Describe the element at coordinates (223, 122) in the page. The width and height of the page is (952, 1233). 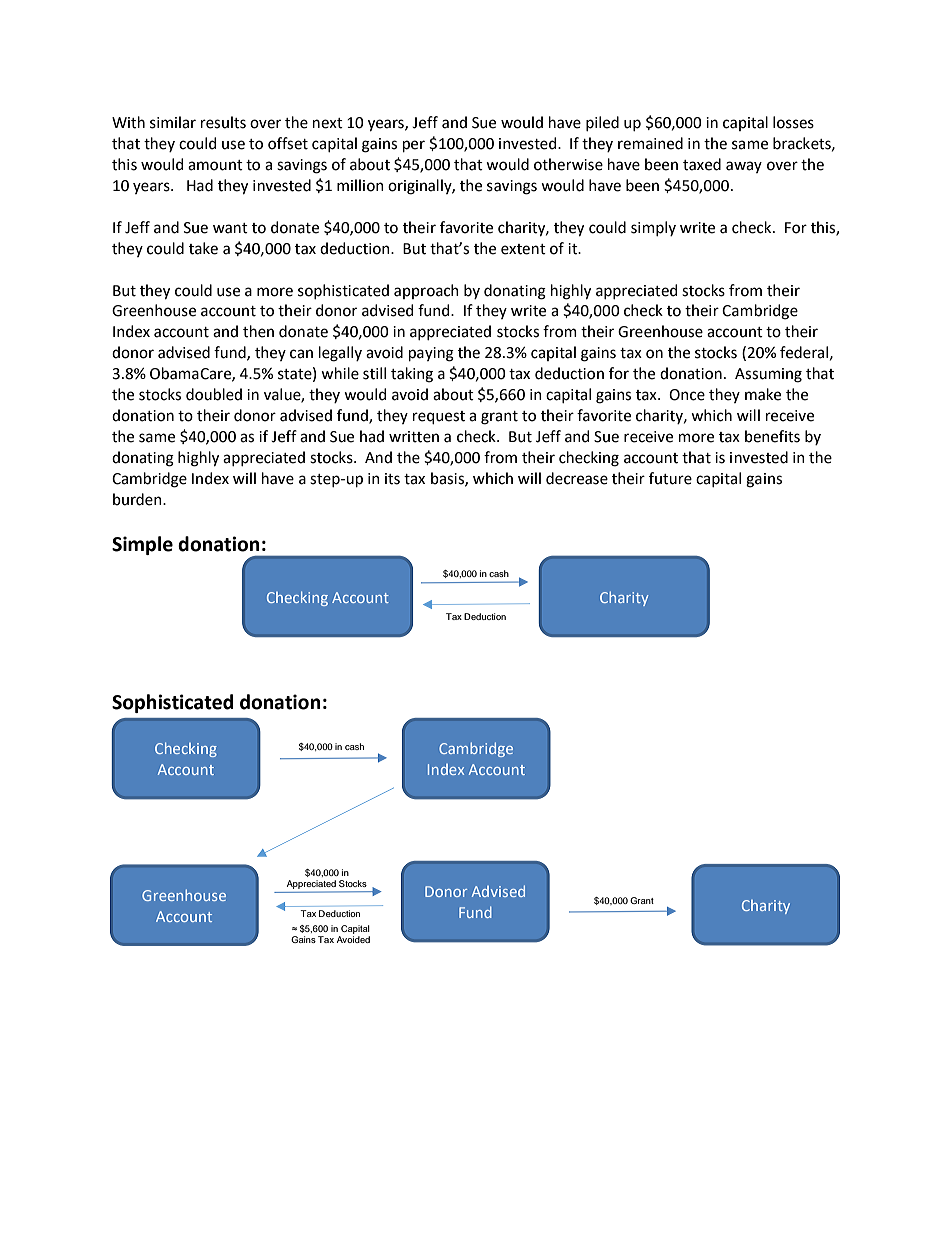
I see `results` at that location.
